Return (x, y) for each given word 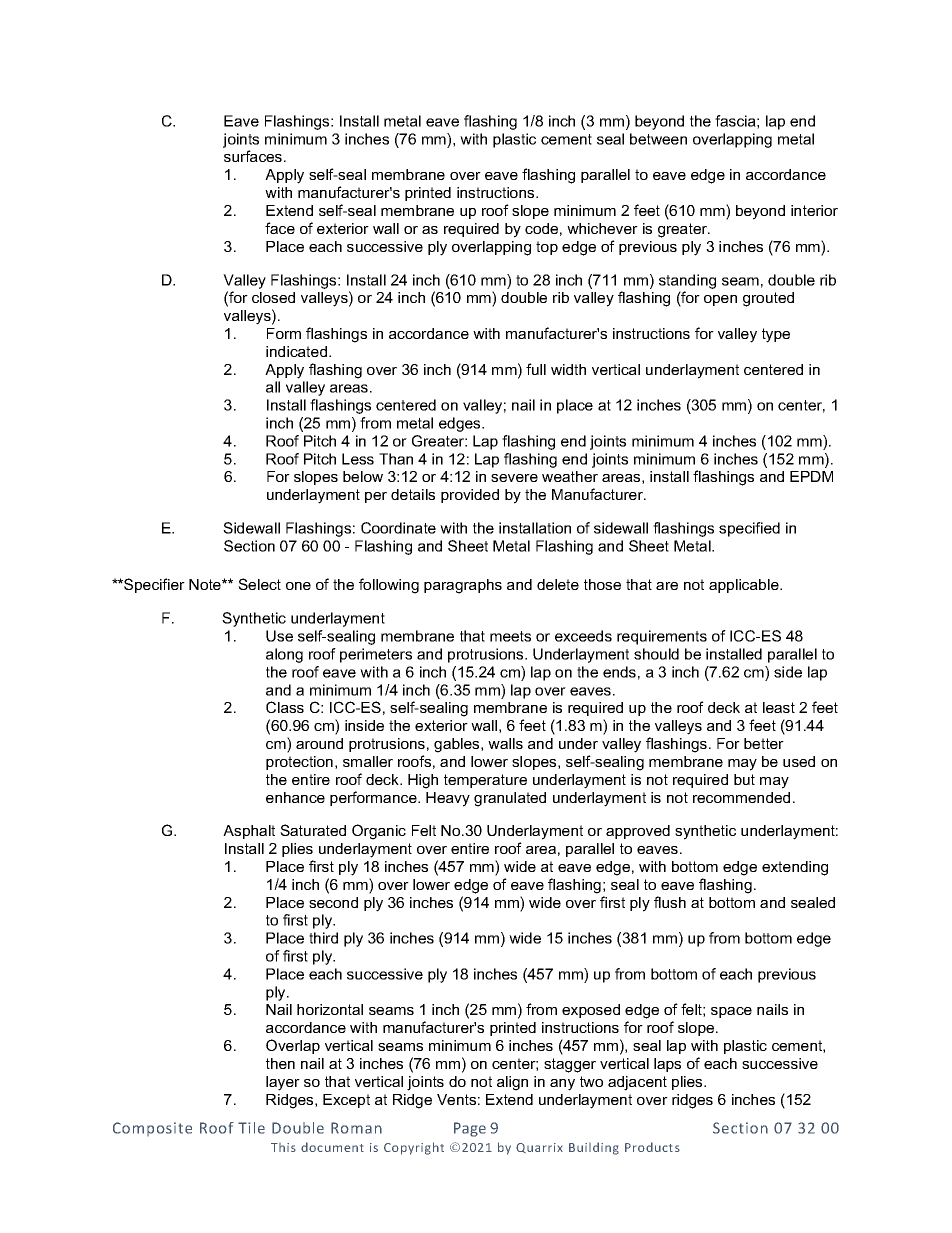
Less (358, 459)
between (658, 139)
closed (273, 297)
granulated (510, 799)
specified (749, 529)
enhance (295, 797)
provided (470, 496)
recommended (741, 797)
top (547, 248)
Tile (251, 1128)
